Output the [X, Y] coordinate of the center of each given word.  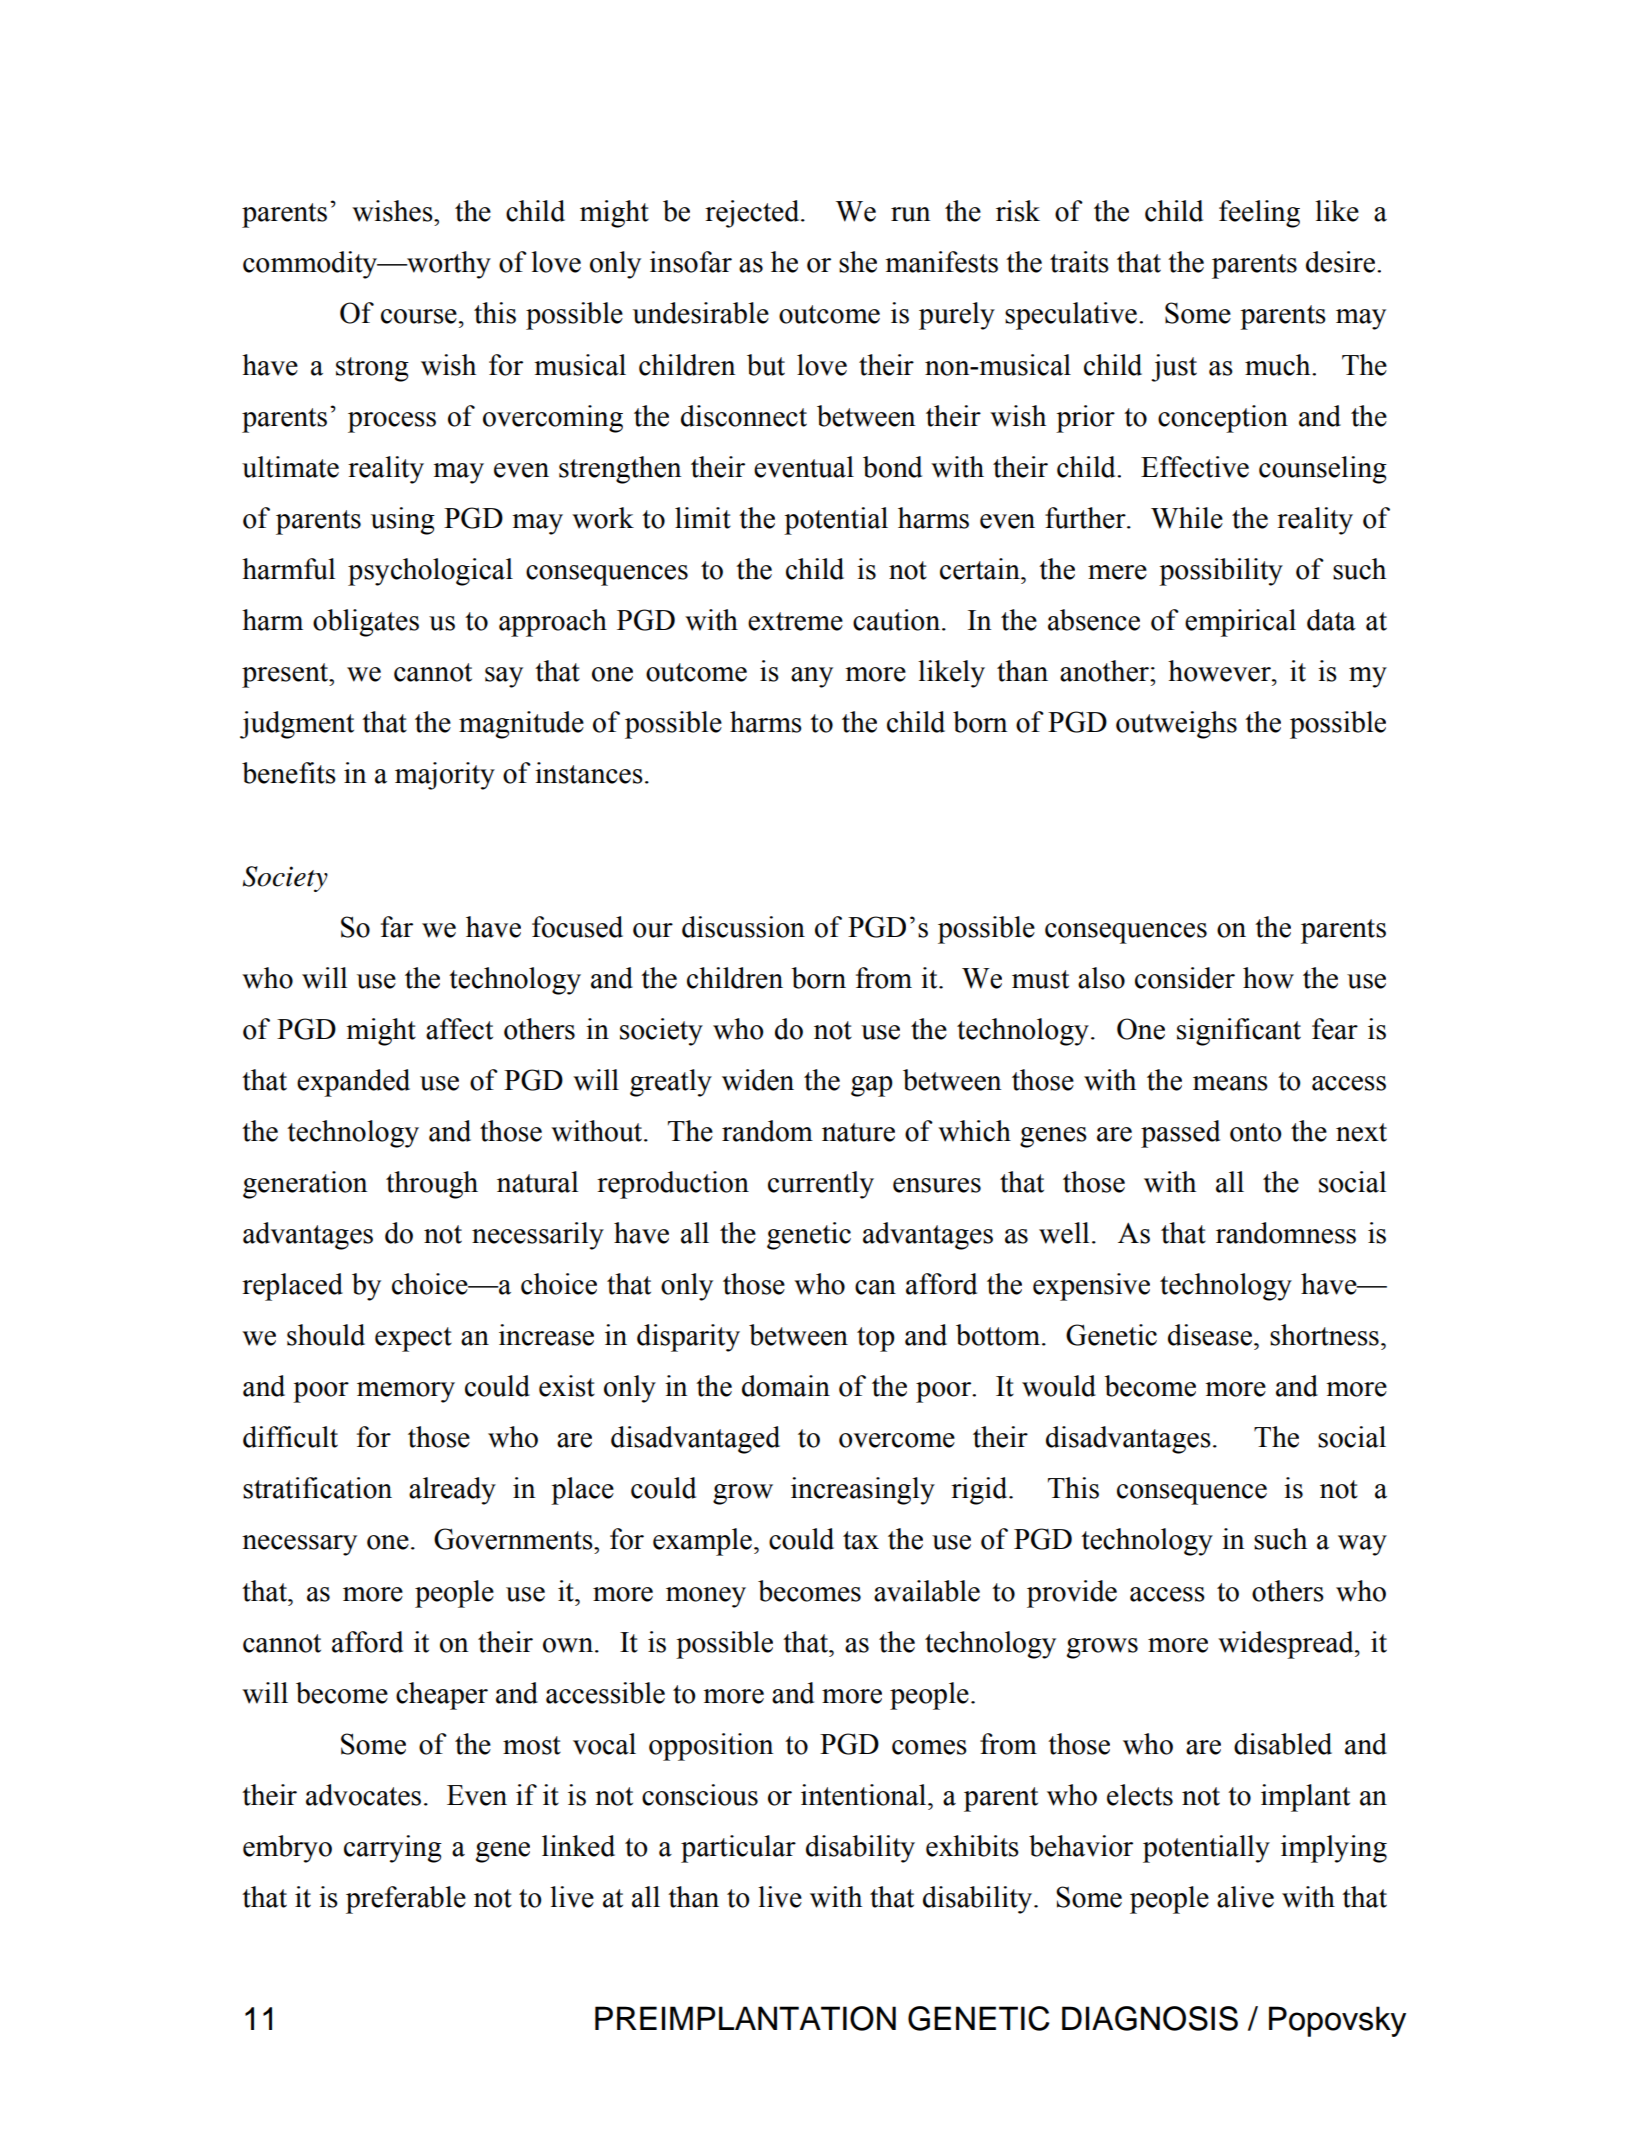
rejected [753, 214]
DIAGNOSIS [1150, 2018]
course [419, 316]
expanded [353, 1083]
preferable [406, 1900]
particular [738, 1849]
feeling [1259, 214]
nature [858, 1132]
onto [1255, 1132]
